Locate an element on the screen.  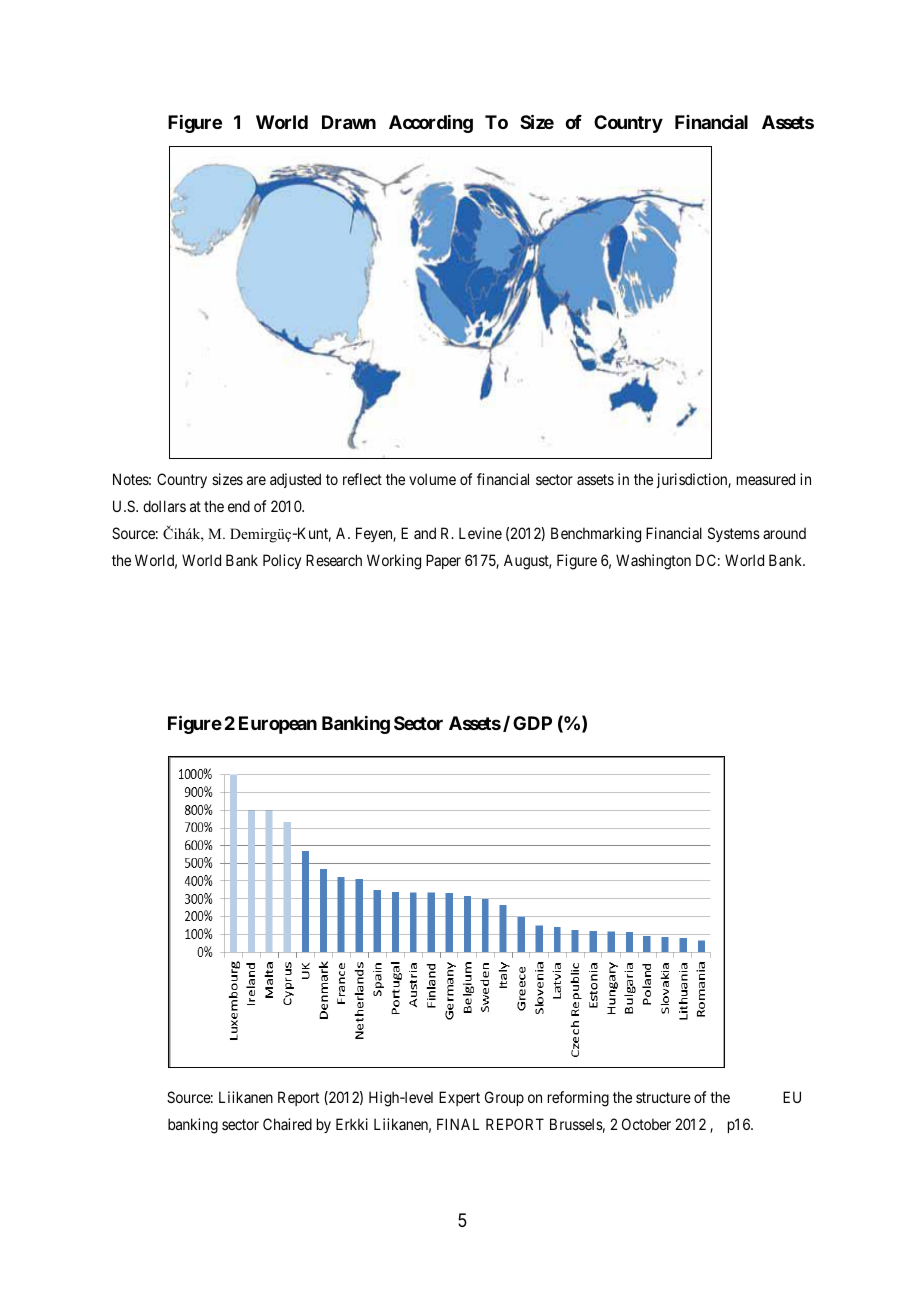
Chaired is located at coordinates (287, 1124).
